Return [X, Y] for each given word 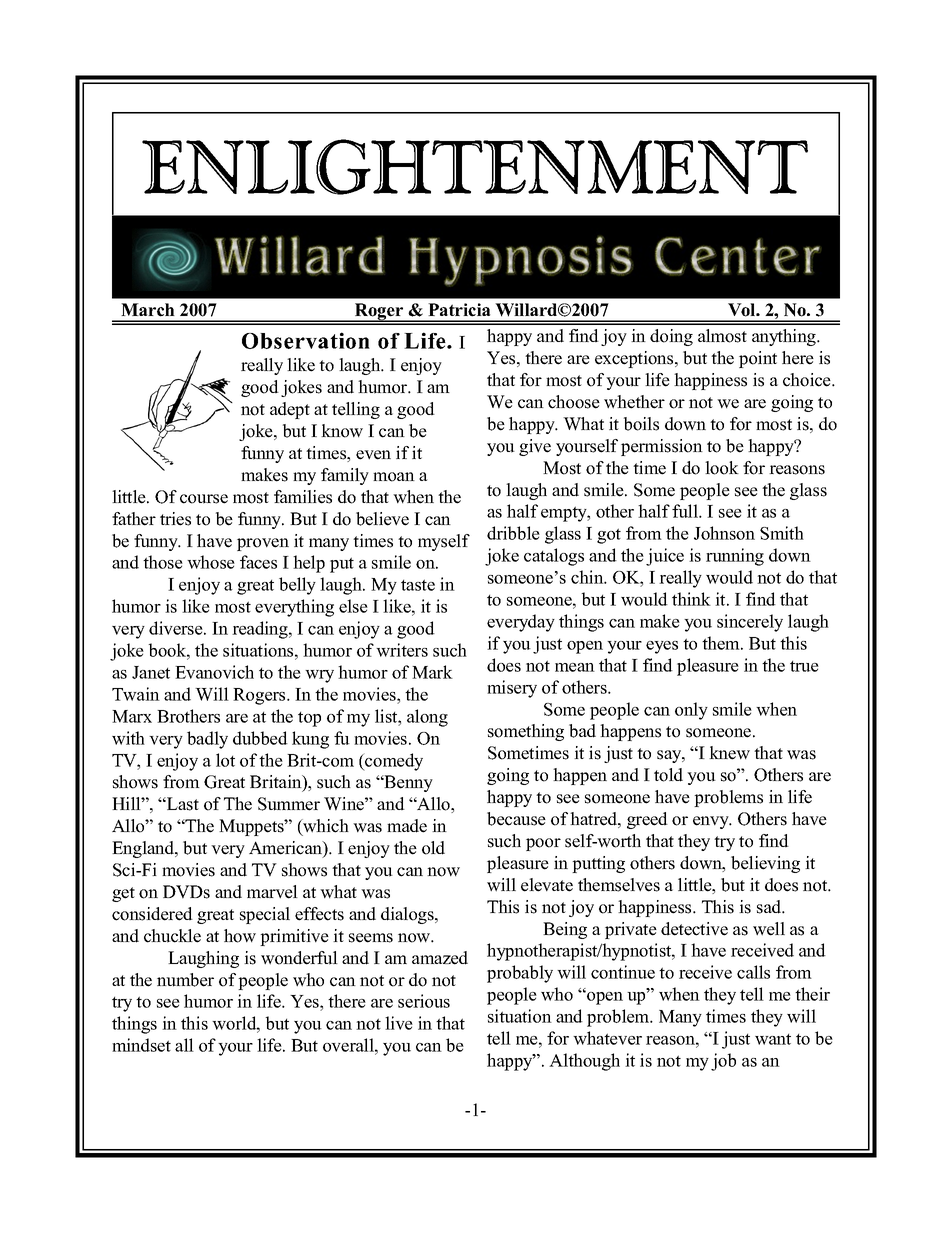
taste [418, 585]
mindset [141, 1045]
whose [211, 562]
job [723, 1062]
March [148, 310]
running [735, 557]
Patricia [459, 310]
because [516, 819]
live [399, 1023]
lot [225, 760]
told [668, 775]
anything [785, 337]
